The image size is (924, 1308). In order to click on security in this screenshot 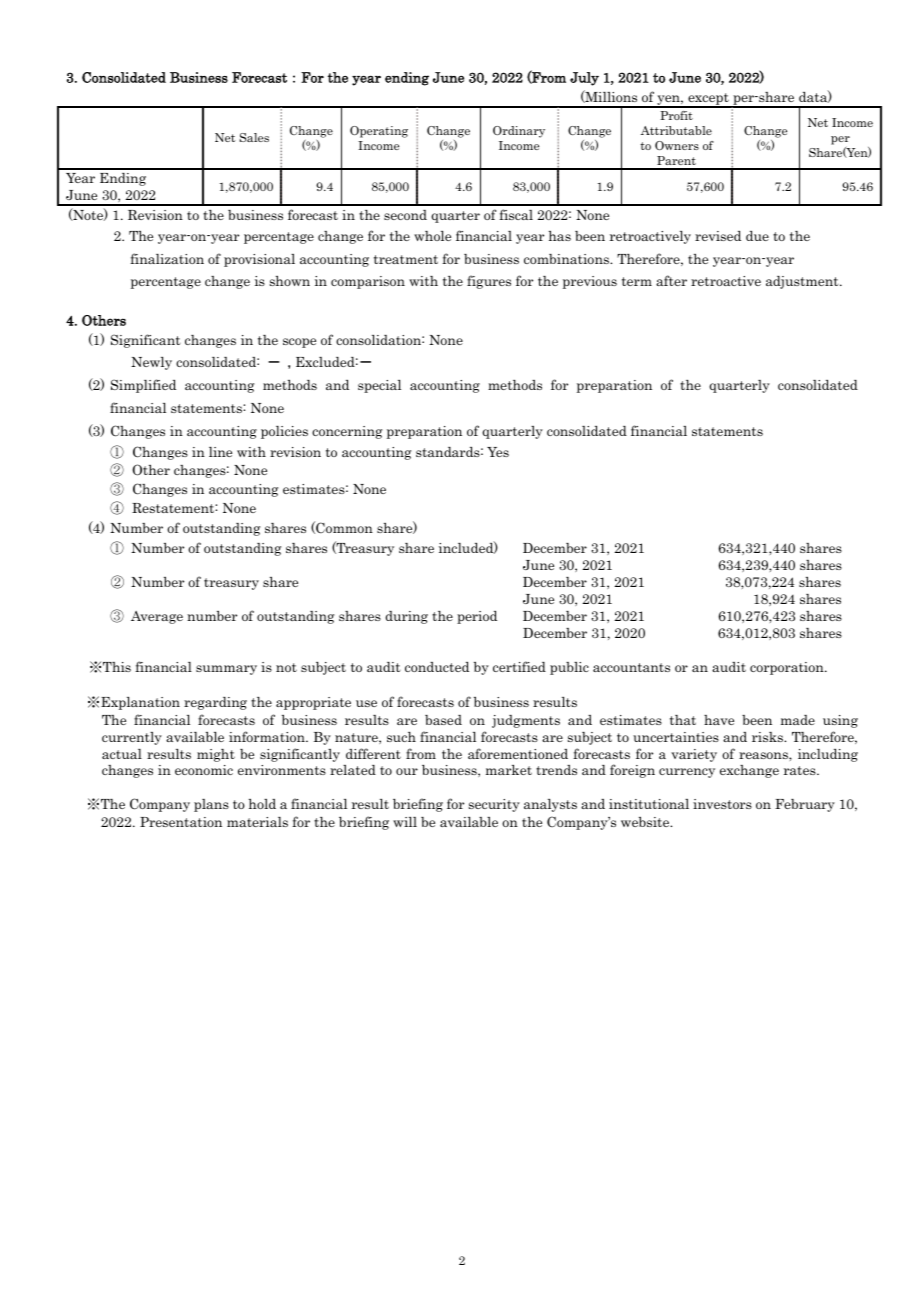, I will do `click(494, 805)`.
